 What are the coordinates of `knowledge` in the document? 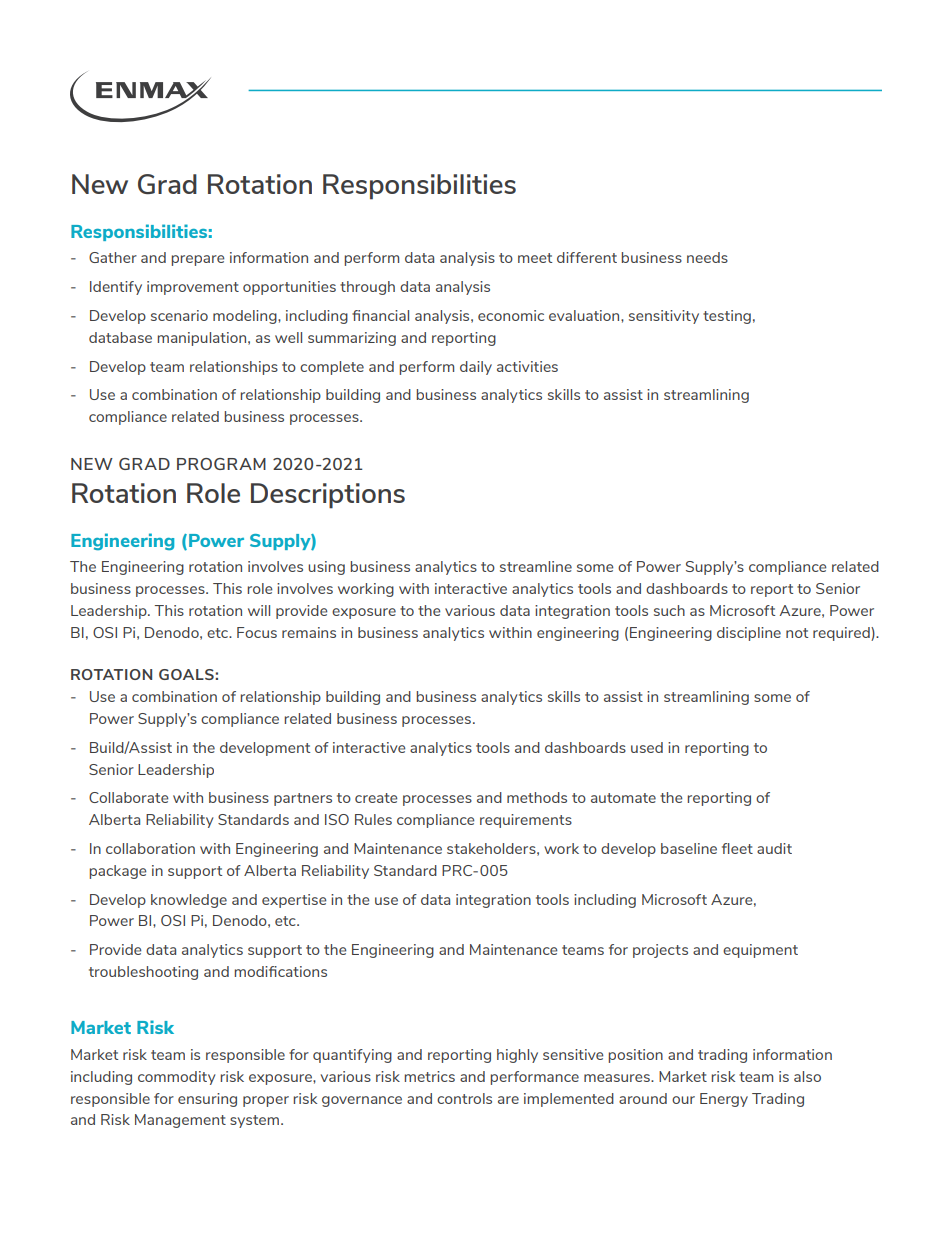 It's located at (189, 901).
